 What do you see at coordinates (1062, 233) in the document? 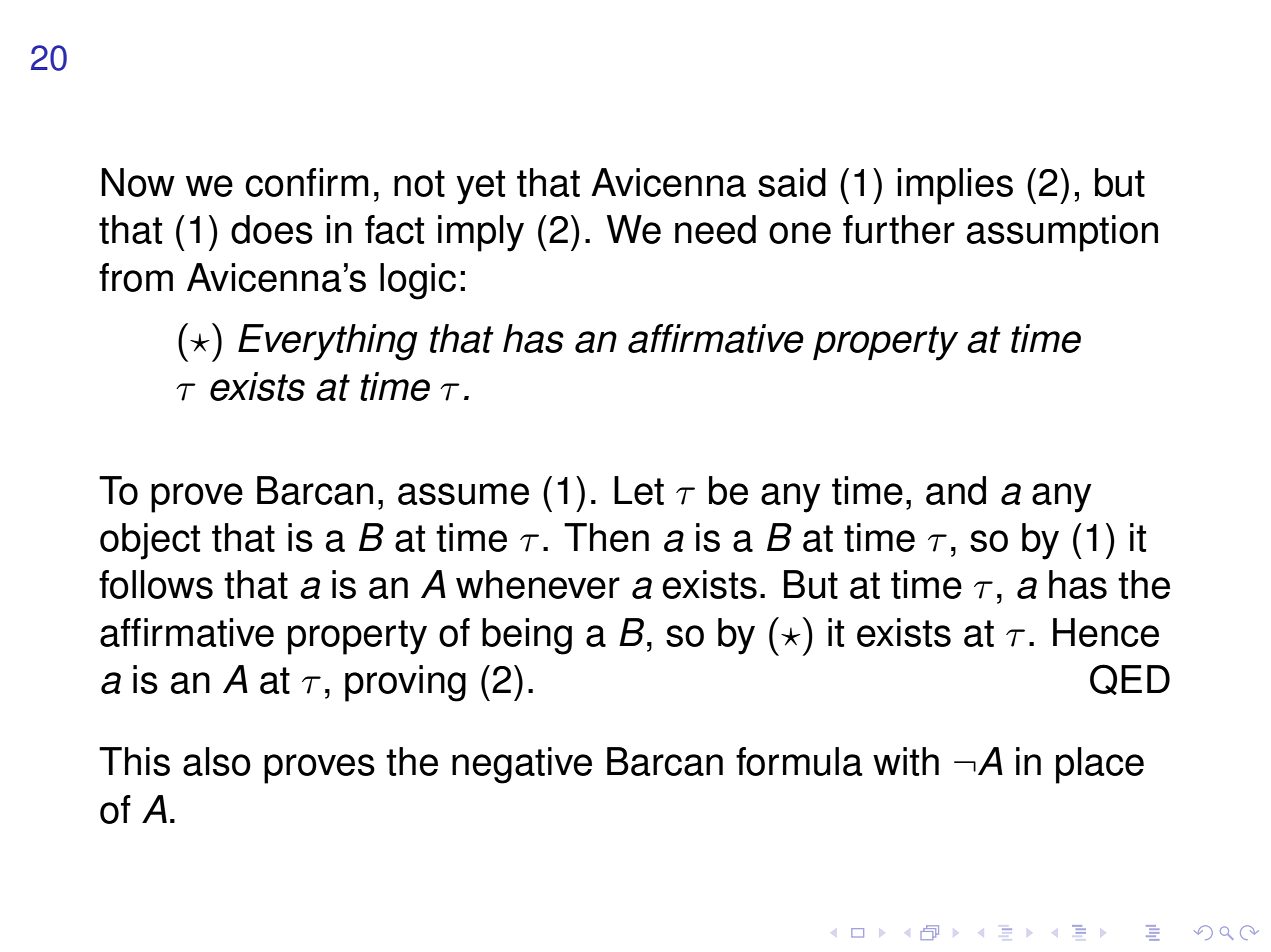
I see `assumption` at bounding box center [1062, 233].
